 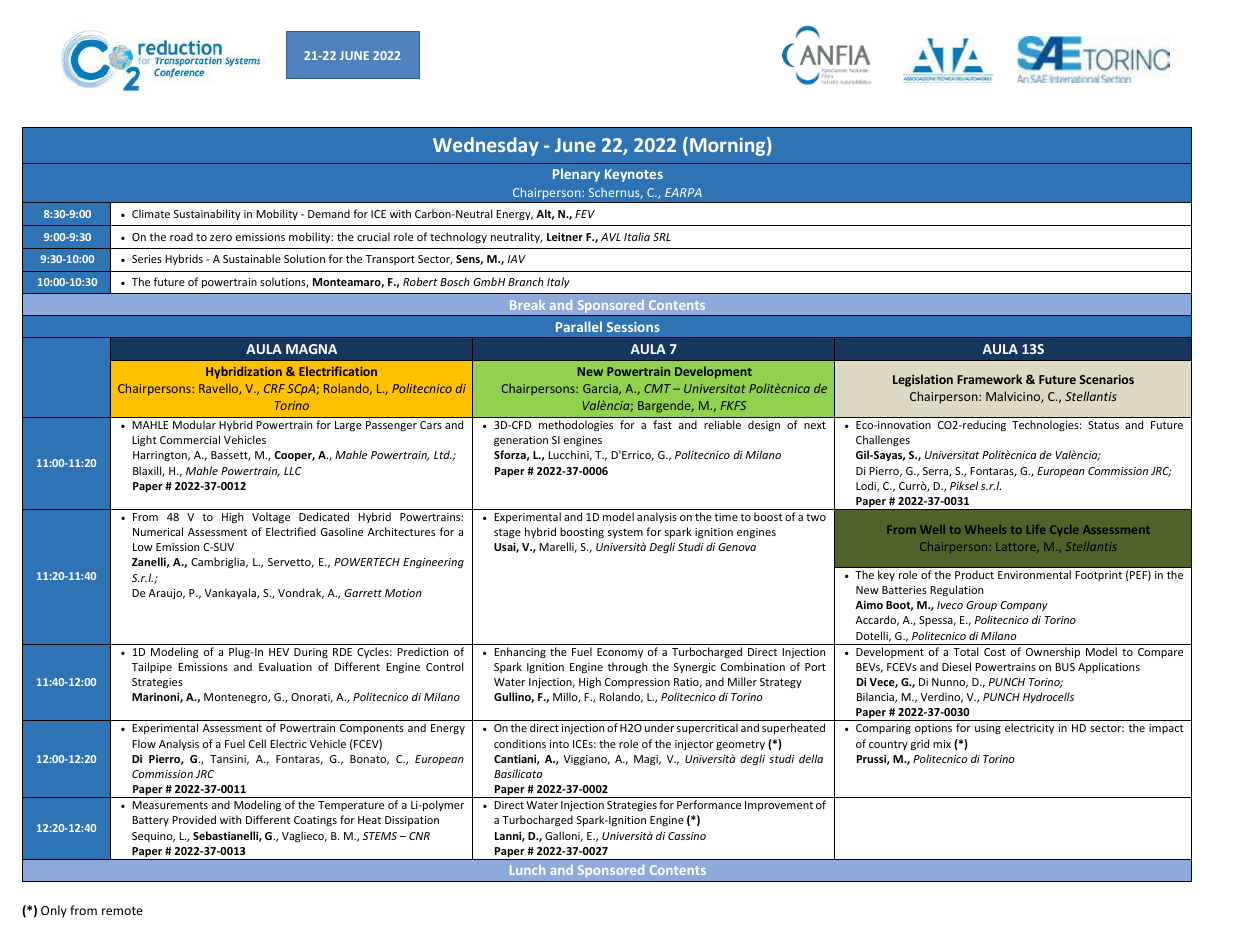 What do you see at coordinates (989, 379) in the page?
I see `Framework` at bounding box center [989, 379].
